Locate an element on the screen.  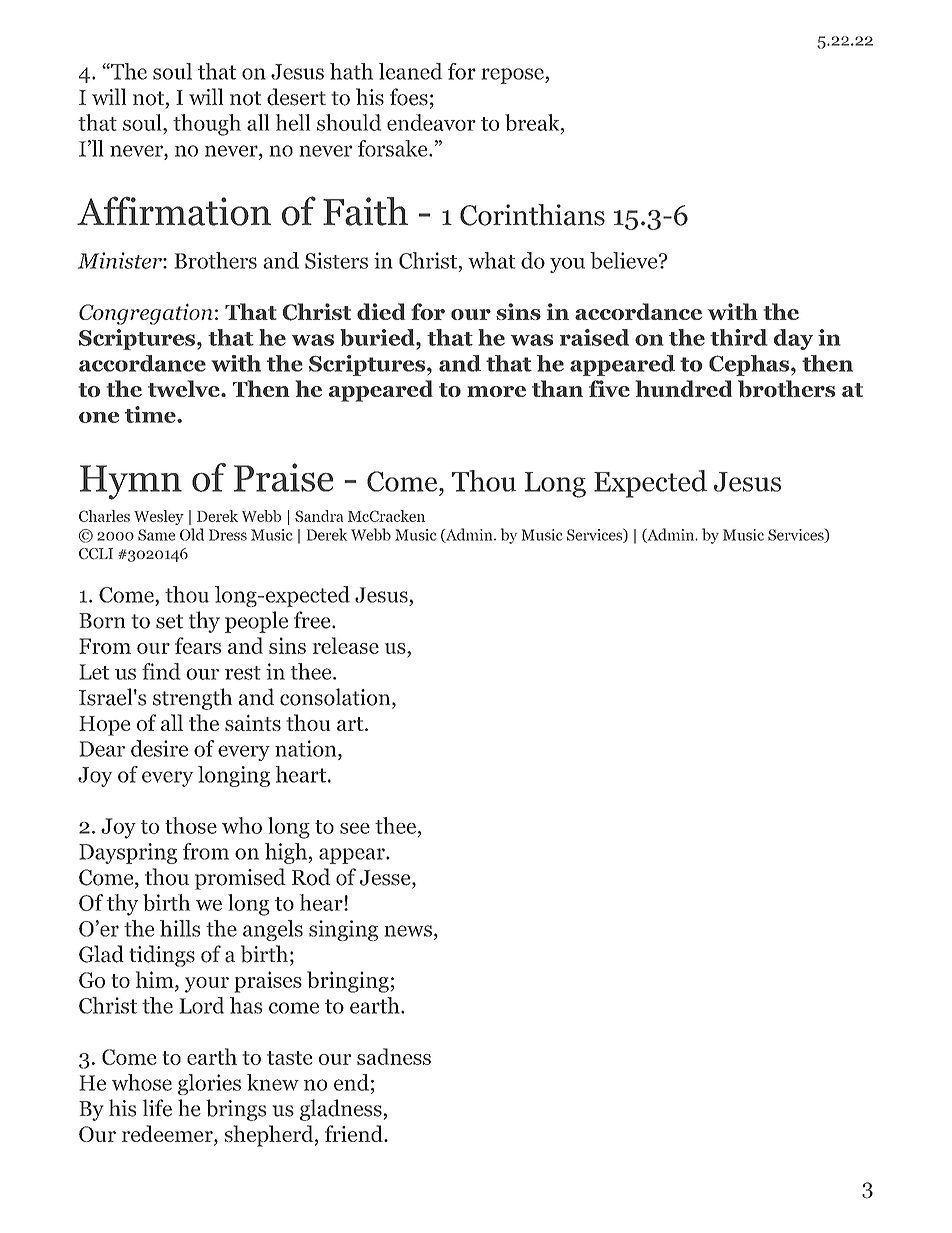
Wesley is located at coordinates (159, 517).
